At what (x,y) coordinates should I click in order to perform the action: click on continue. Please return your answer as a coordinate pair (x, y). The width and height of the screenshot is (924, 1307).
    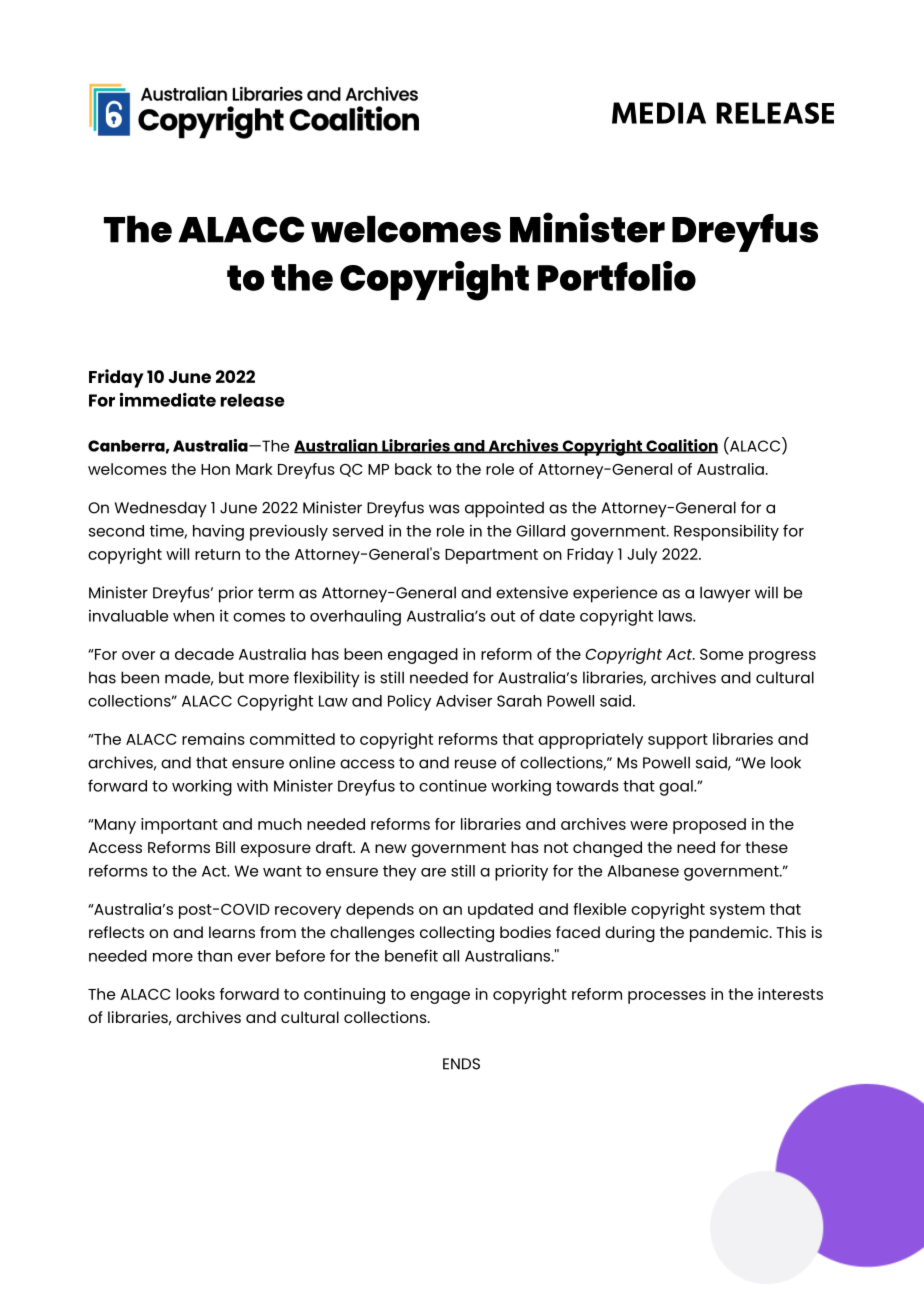
    Looking at the image, I should click on (453, 786).
